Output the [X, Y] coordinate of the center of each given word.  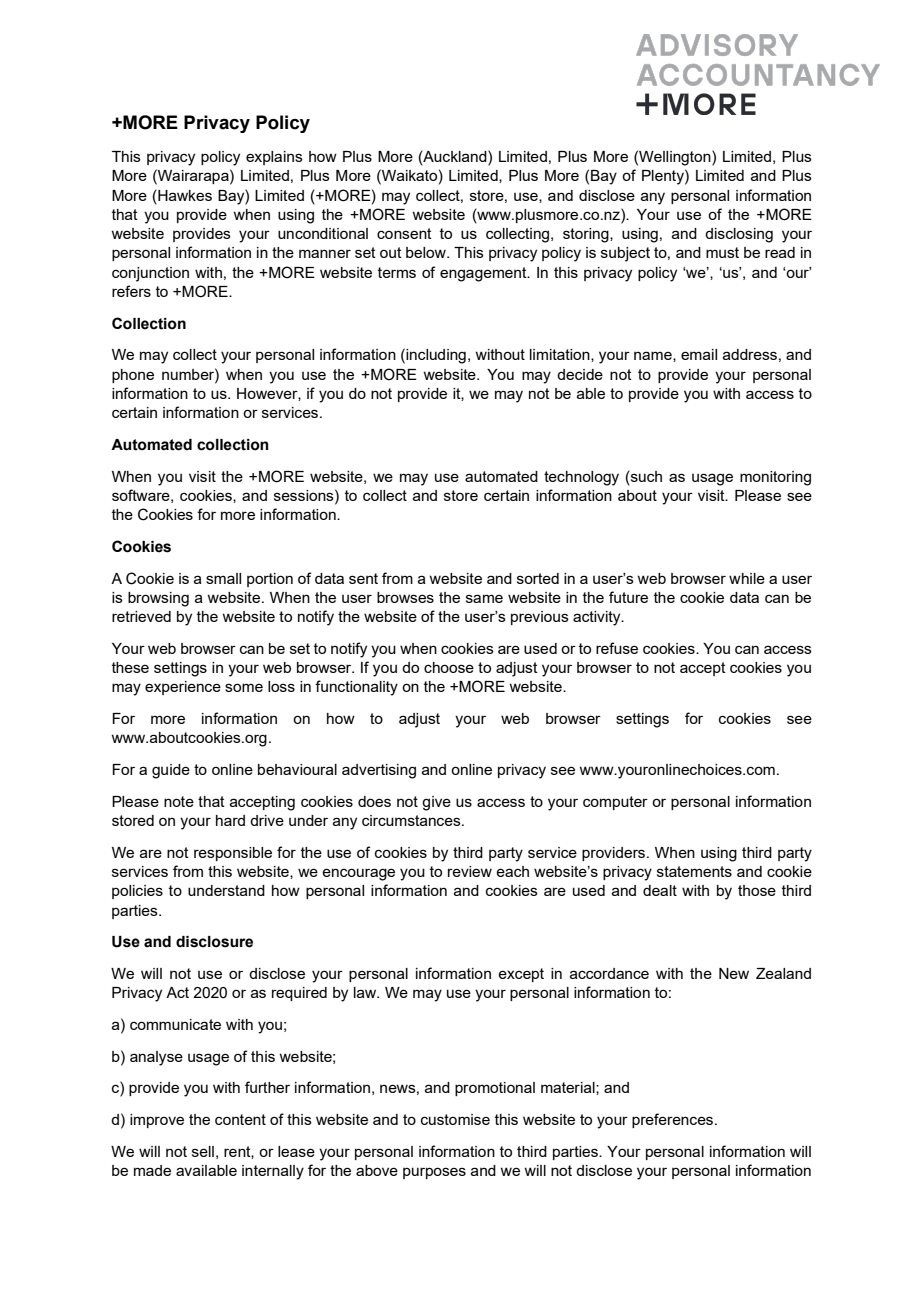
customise [455, 1119]
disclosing [739, 235]
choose [449, 667]
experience [183, 688]
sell [203, 1151]
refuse [617, 648]
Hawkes [184, 195]
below [427, 252]
